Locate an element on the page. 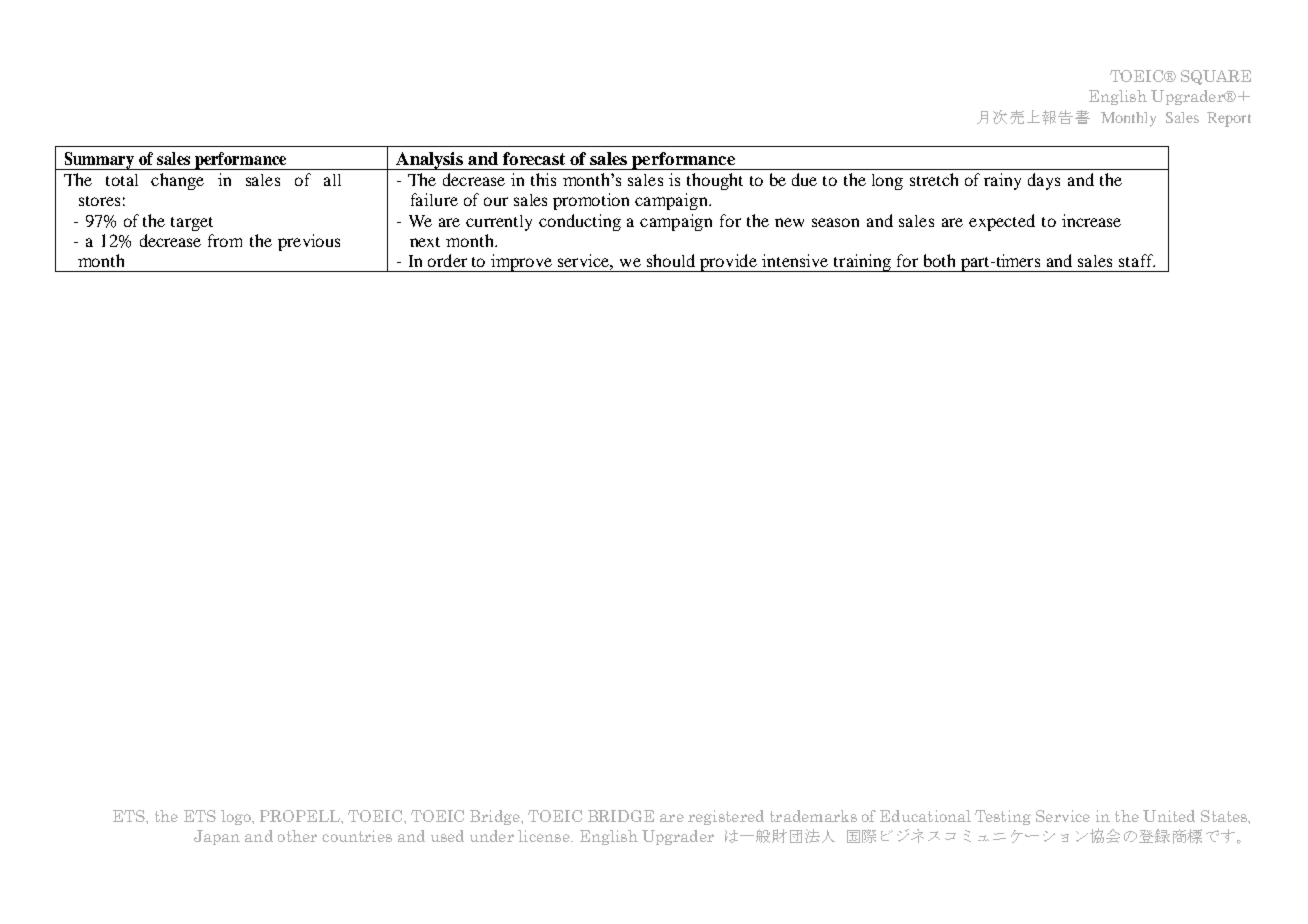 This image has height=924, width=1308. order is located at coordinates (447, 260).
